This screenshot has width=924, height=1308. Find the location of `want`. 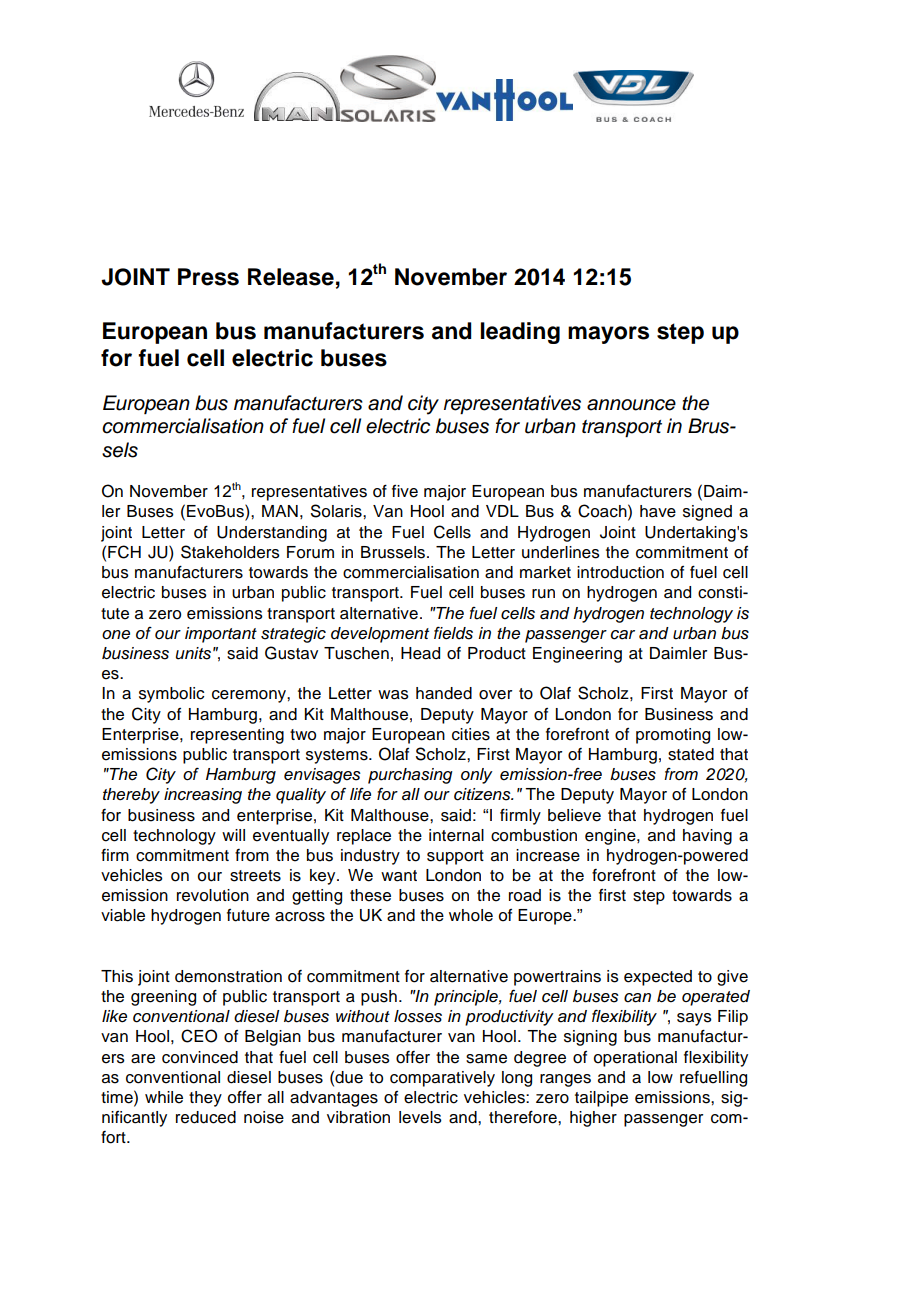

want is located at coordinates (399, 876).
